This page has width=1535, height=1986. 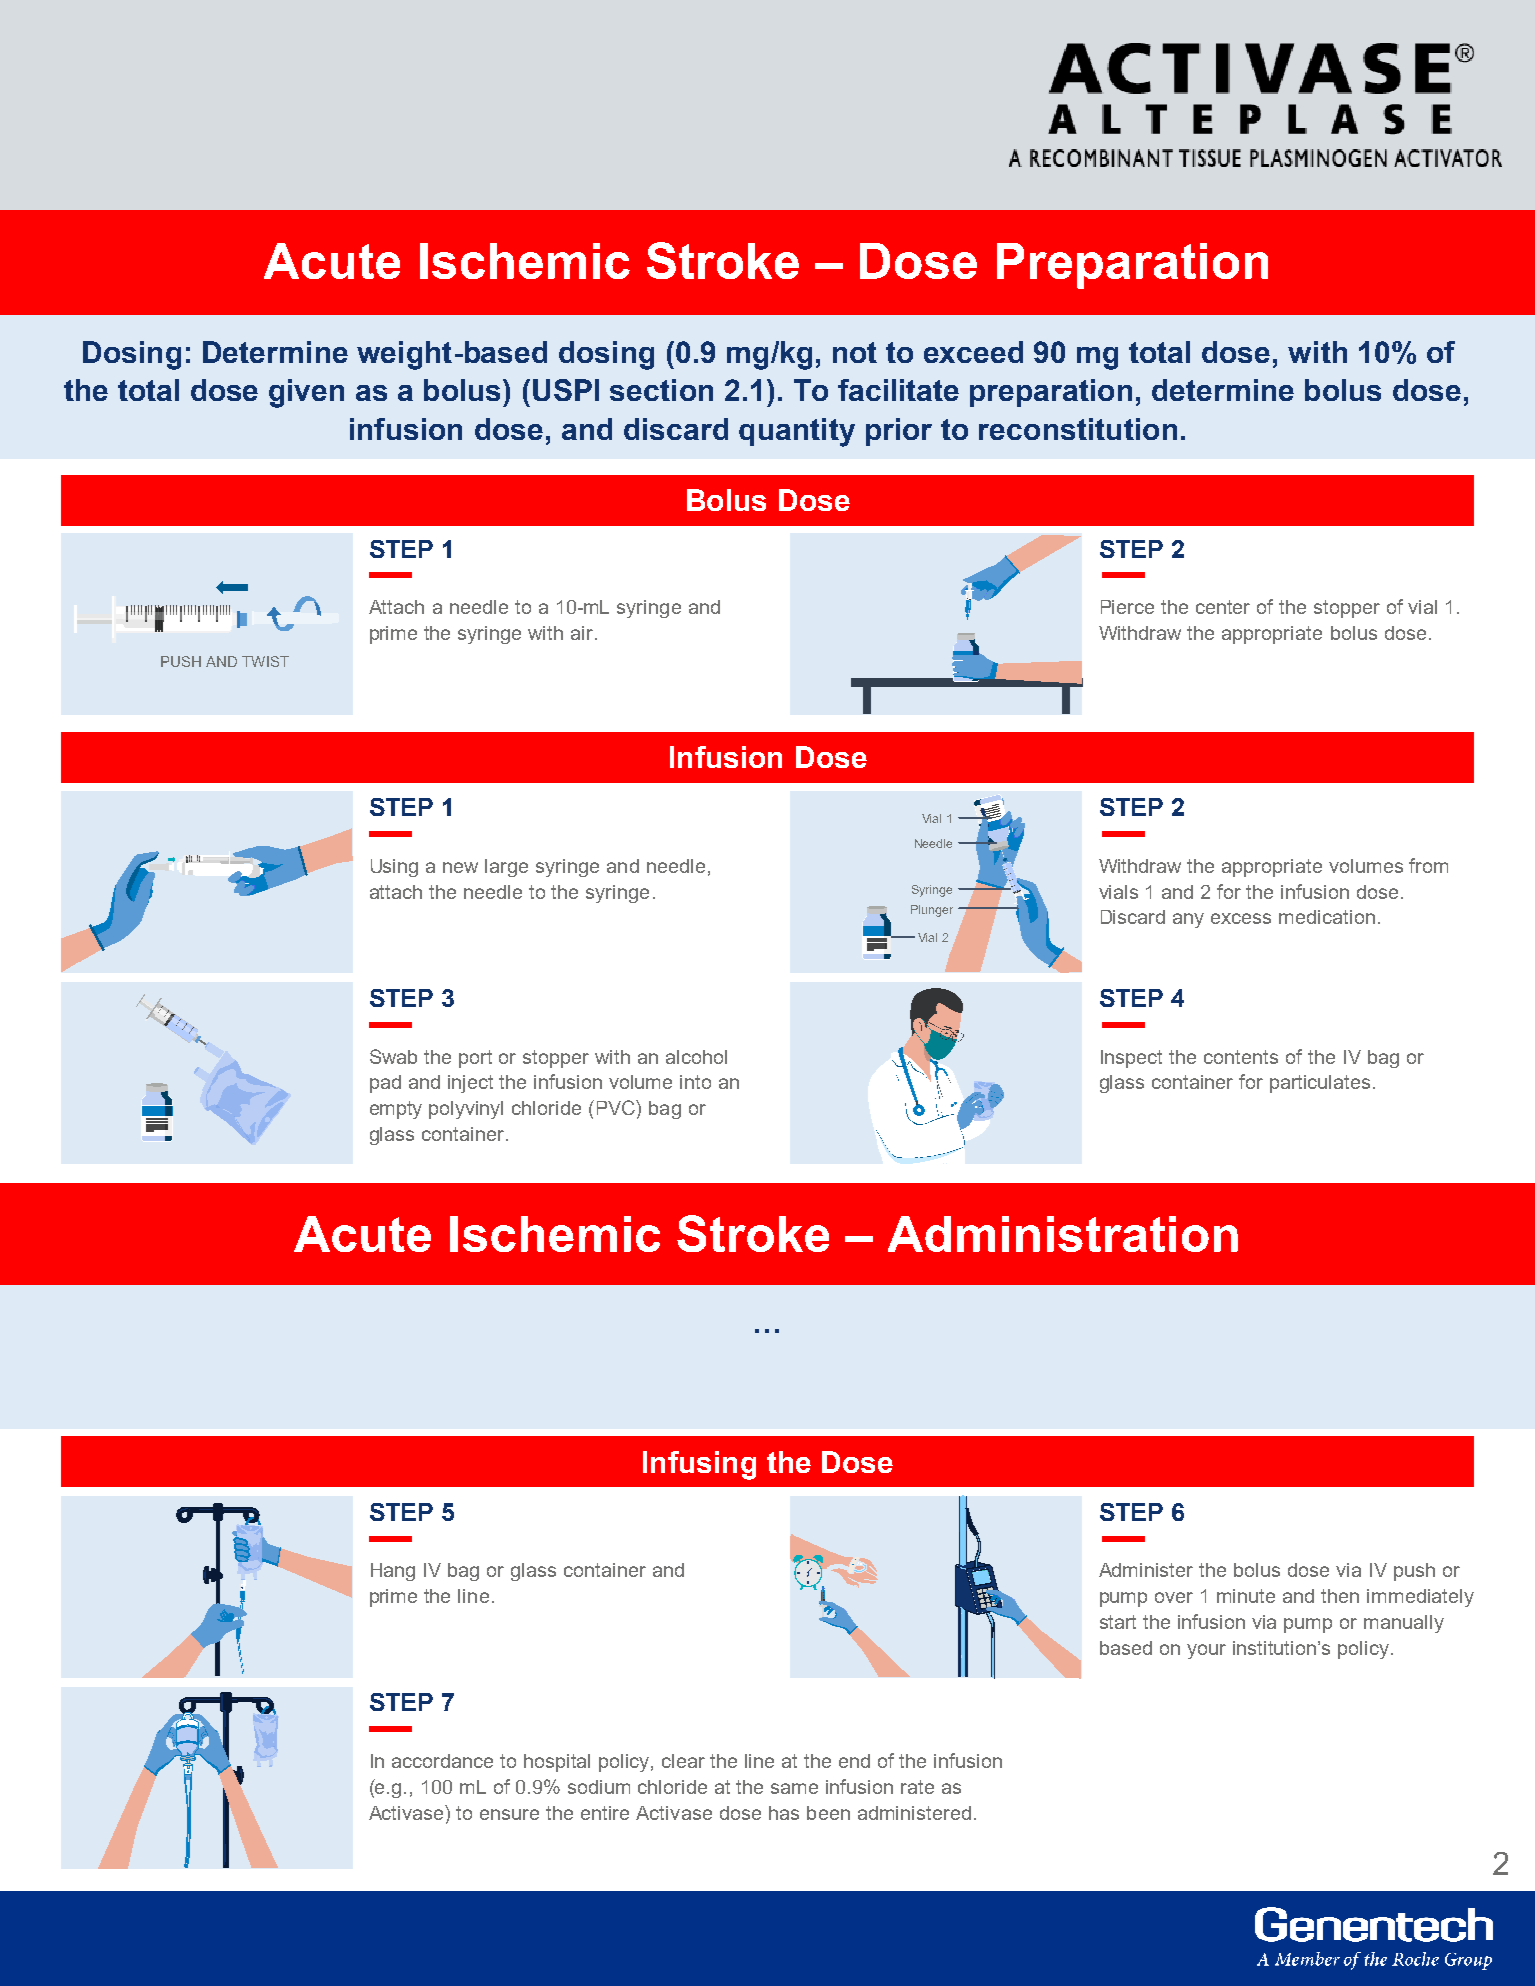 I want to click on exceed, so click(x=973, y=352).
